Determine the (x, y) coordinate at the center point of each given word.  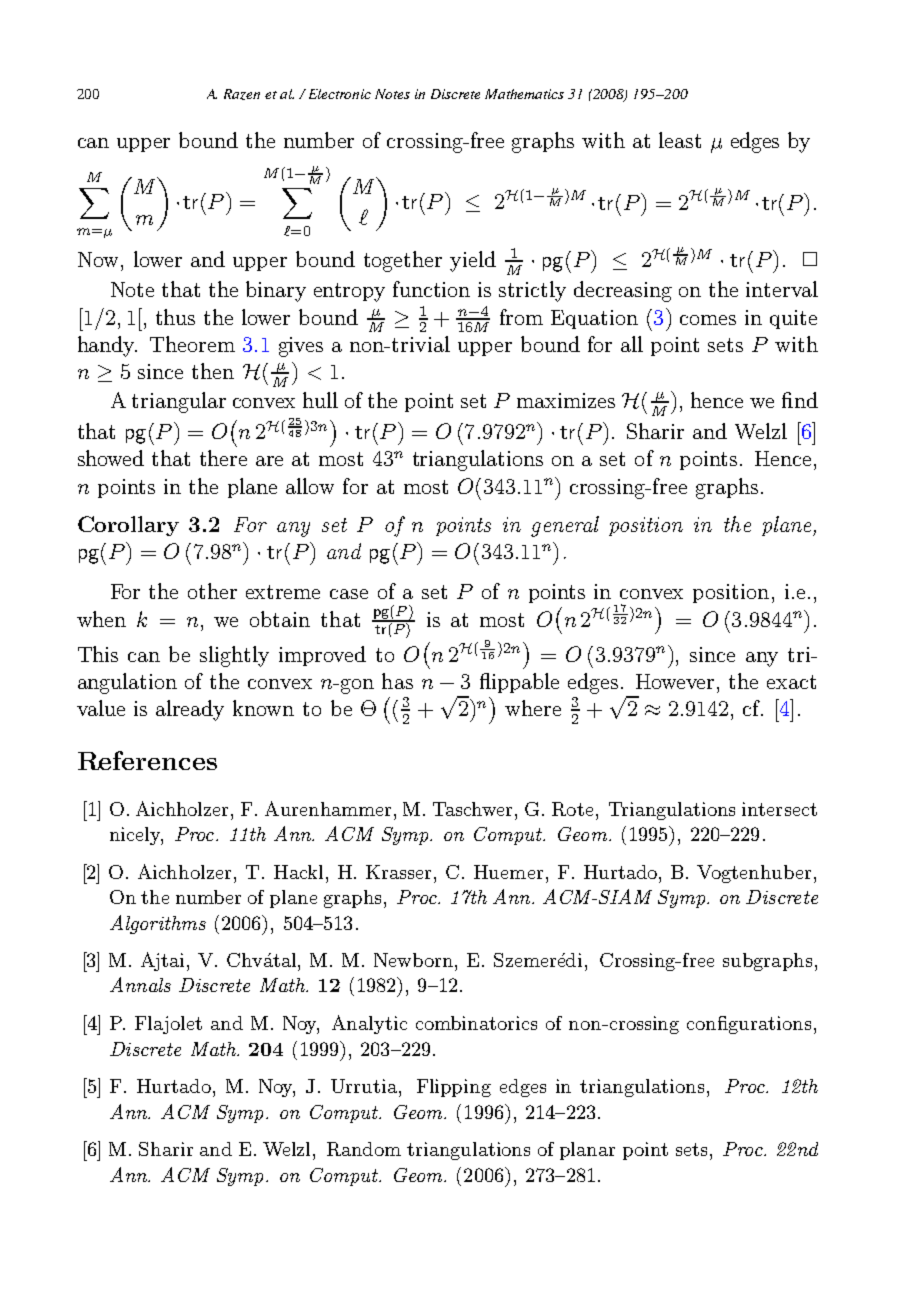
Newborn (415, 960)
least (680, 140)
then (213, 371)
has (397, 681)
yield (473, 261)
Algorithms (158, 924)
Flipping (454, 1088)
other (212, 591)
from (521, 317)
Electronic (340, 94)
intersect (779, 809)
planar (587, 1151)
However (677, 681)
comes (708, 320)
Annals (140, 984)
